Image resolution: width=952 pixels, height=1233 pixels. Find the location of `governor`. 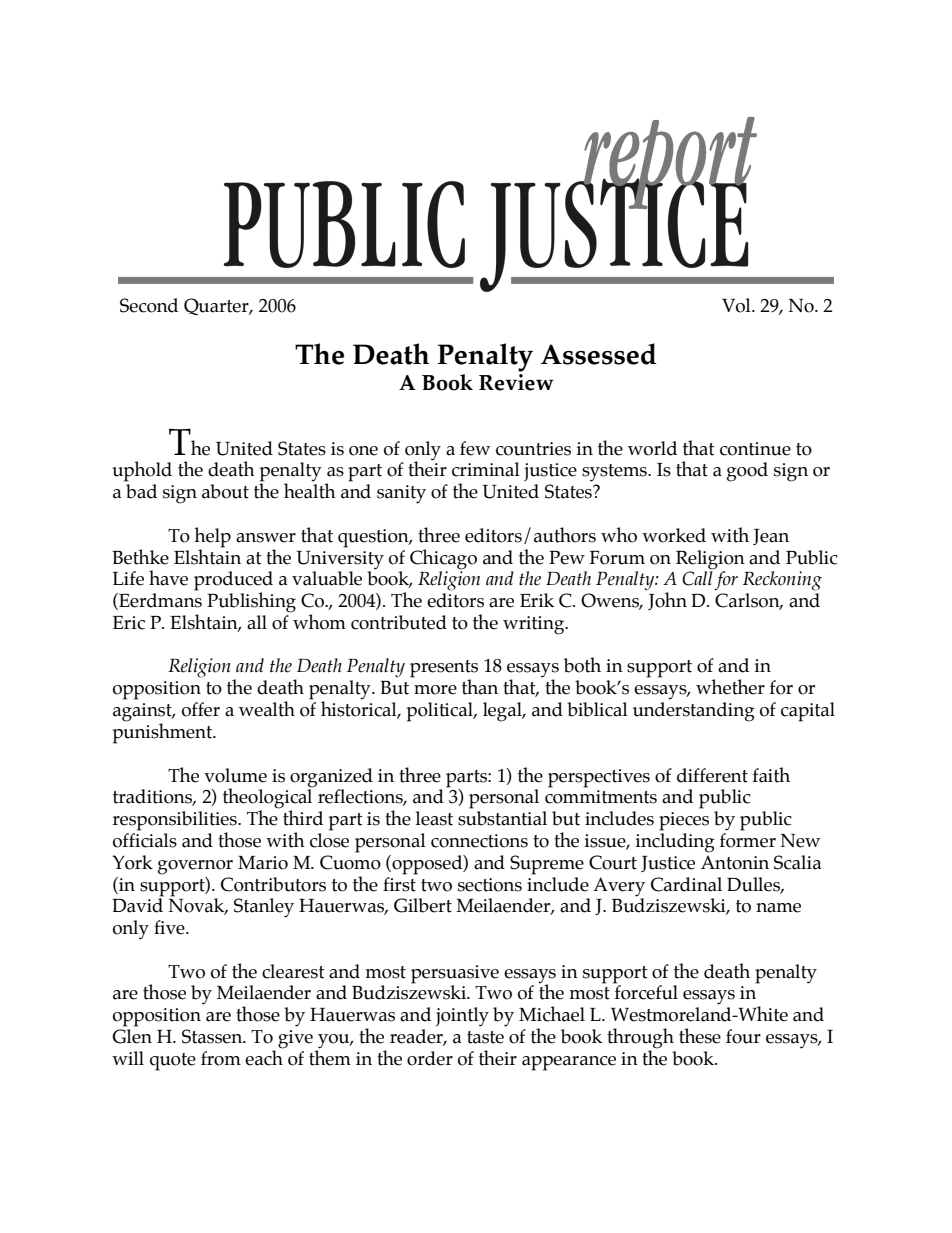

governor is located at coordinates (195, 867).
